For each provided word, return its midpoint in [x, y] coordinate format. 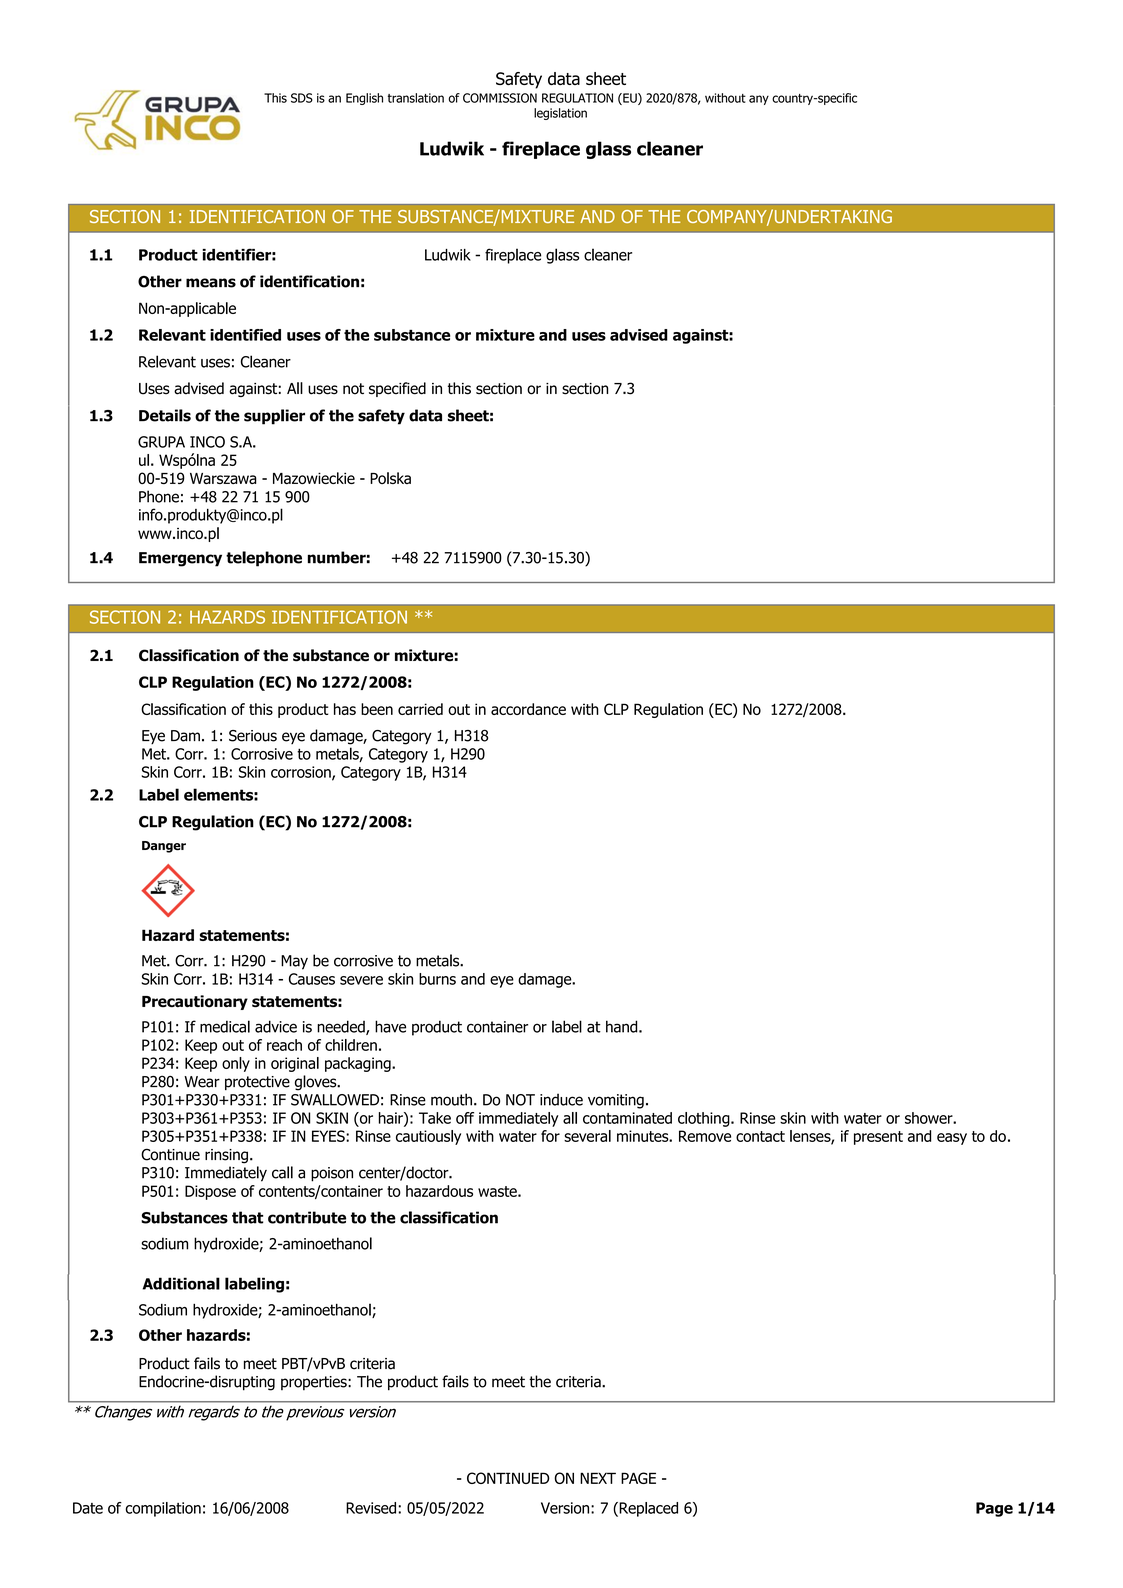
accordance [528, 709]
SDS [302, 98]
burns [437, 979]
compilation [163, 1509]
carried [420, 709]
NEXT [598, 1478]
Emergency [180, 559]
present [878, 1138]
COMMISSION [500, 98]
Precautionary [195, 1002]
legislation [560, 114]
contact [760, 1136]
